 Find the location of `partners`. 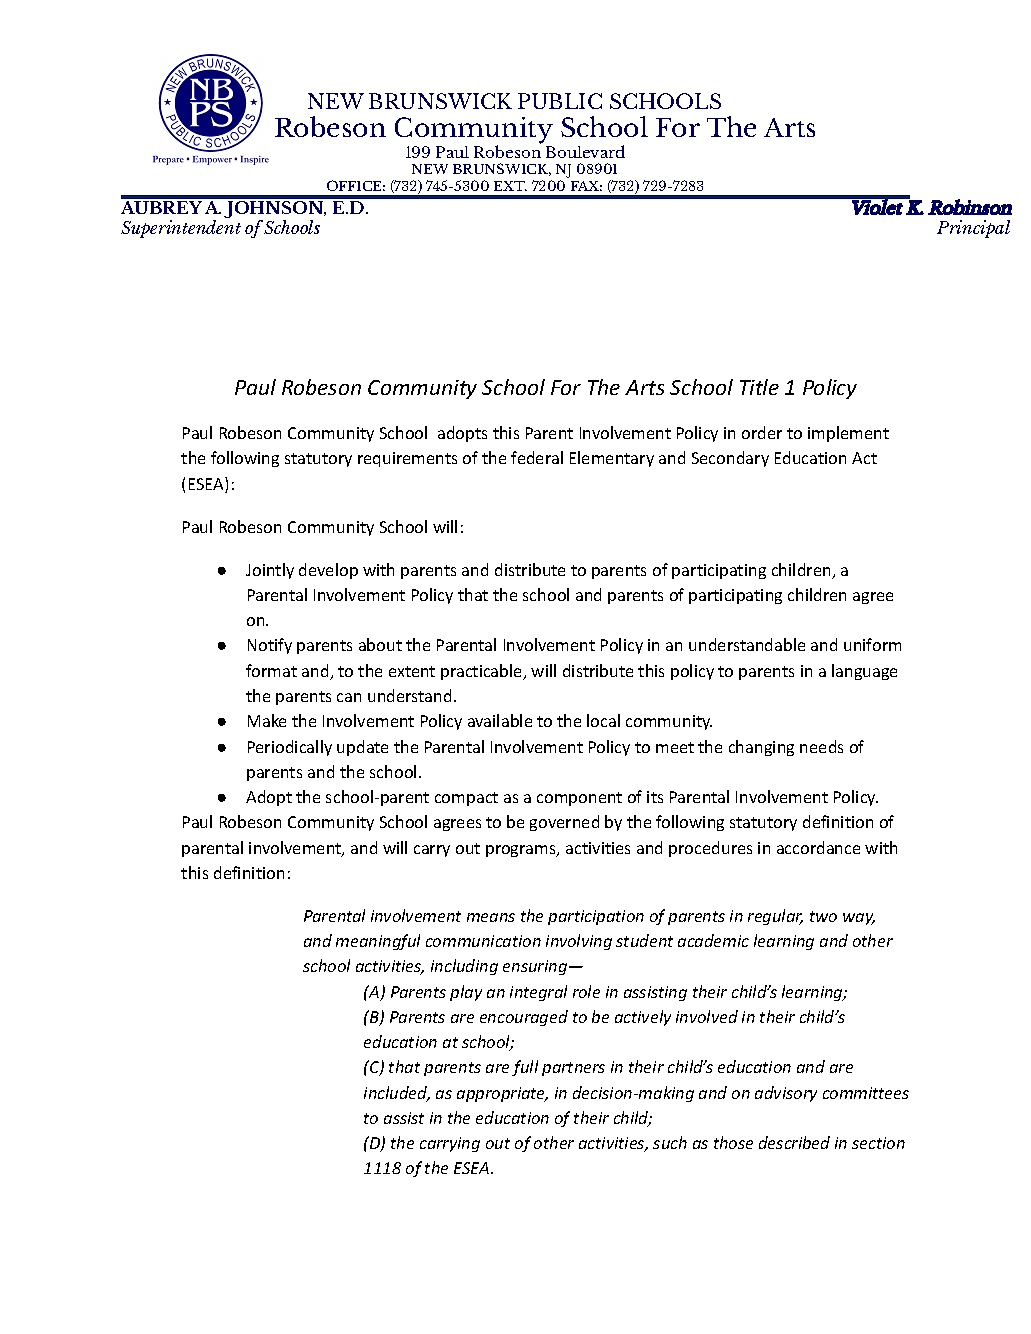

partners is located at coordinates (573, 1069).
